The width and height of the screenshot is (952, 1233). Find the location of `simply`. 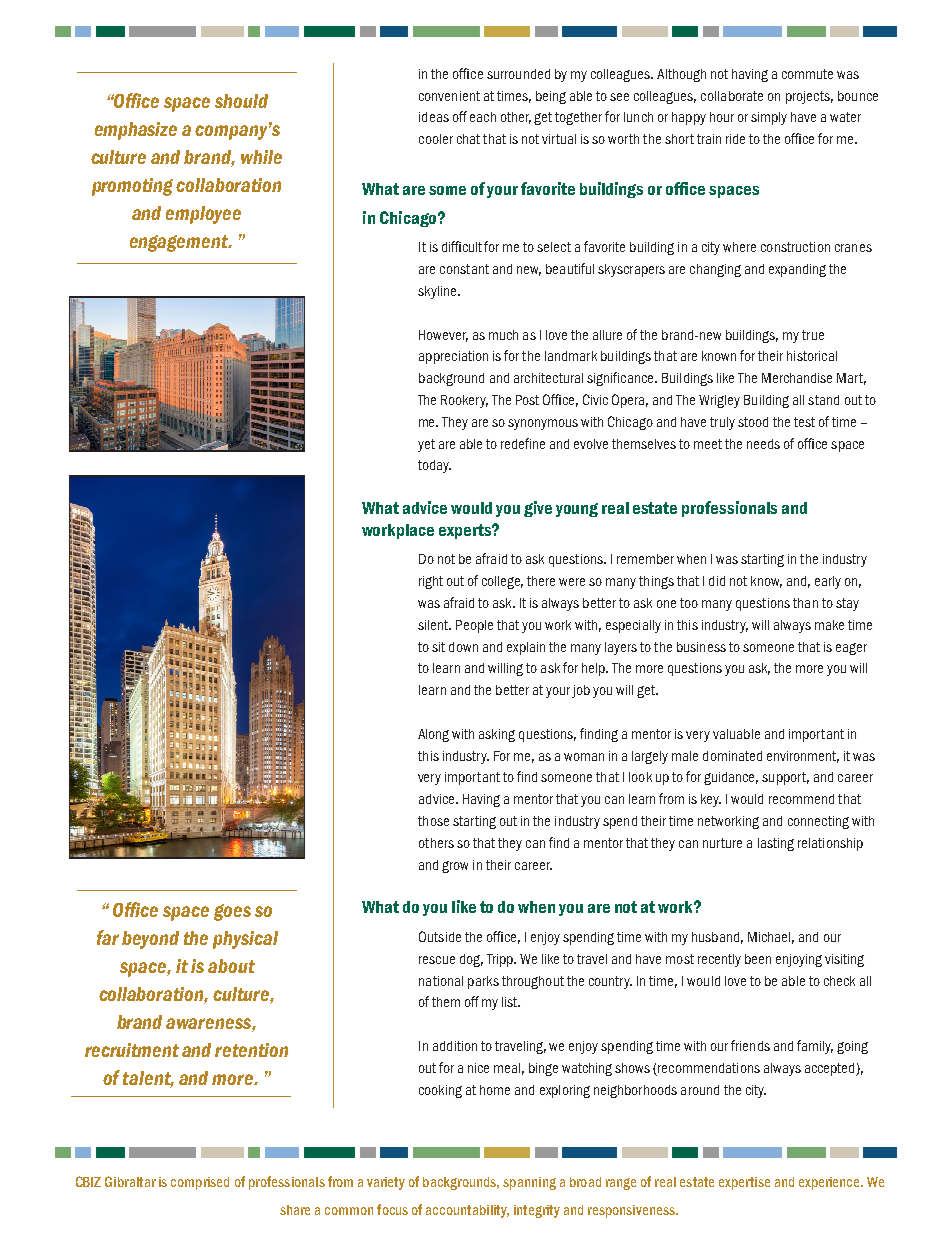

simply is located at coordinates (769, 118).
